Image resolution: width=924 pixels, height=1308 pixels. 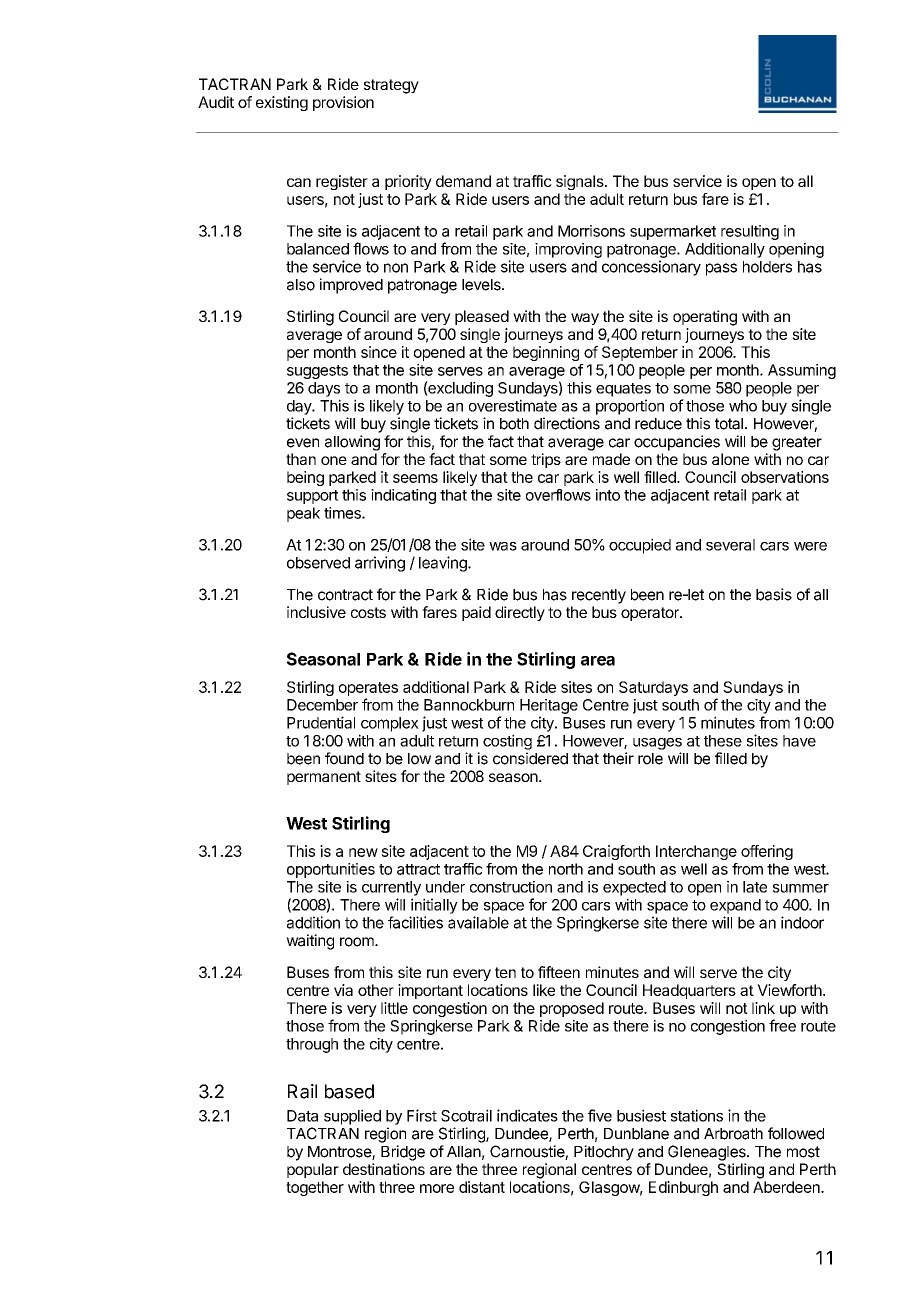 I want to click on Aberdeen, so click(x=787, y=1187).
